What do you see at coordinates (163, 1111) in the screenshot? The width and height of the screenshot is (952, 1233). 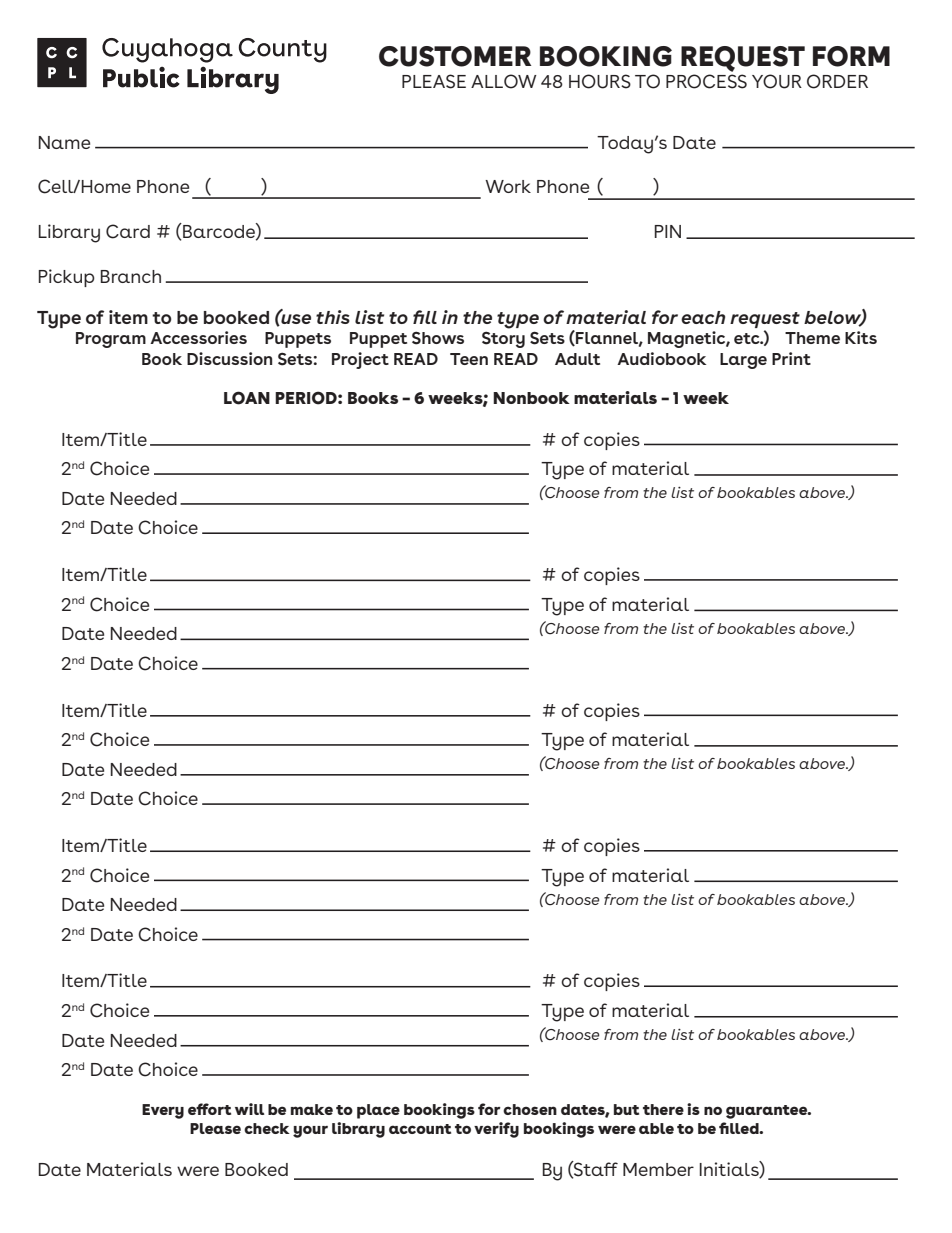 I see `Every` at bounding box center [163, 1111].
